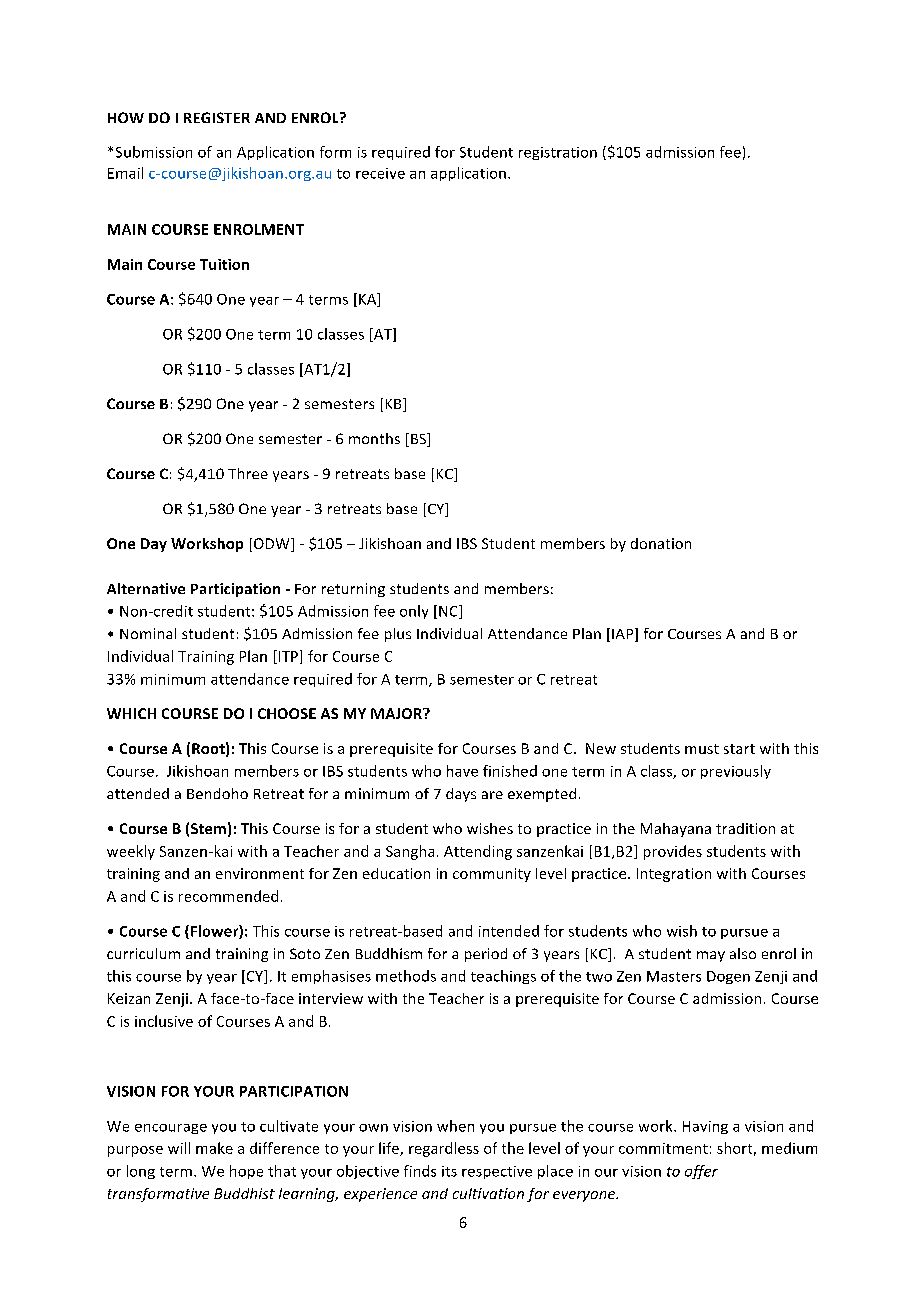 Image resolution: width=924 pixels, height=1308 pixels. What do you see at coordinates (492, 875) in the screenshot?
I see `community` at bounding box center [492, 875].
